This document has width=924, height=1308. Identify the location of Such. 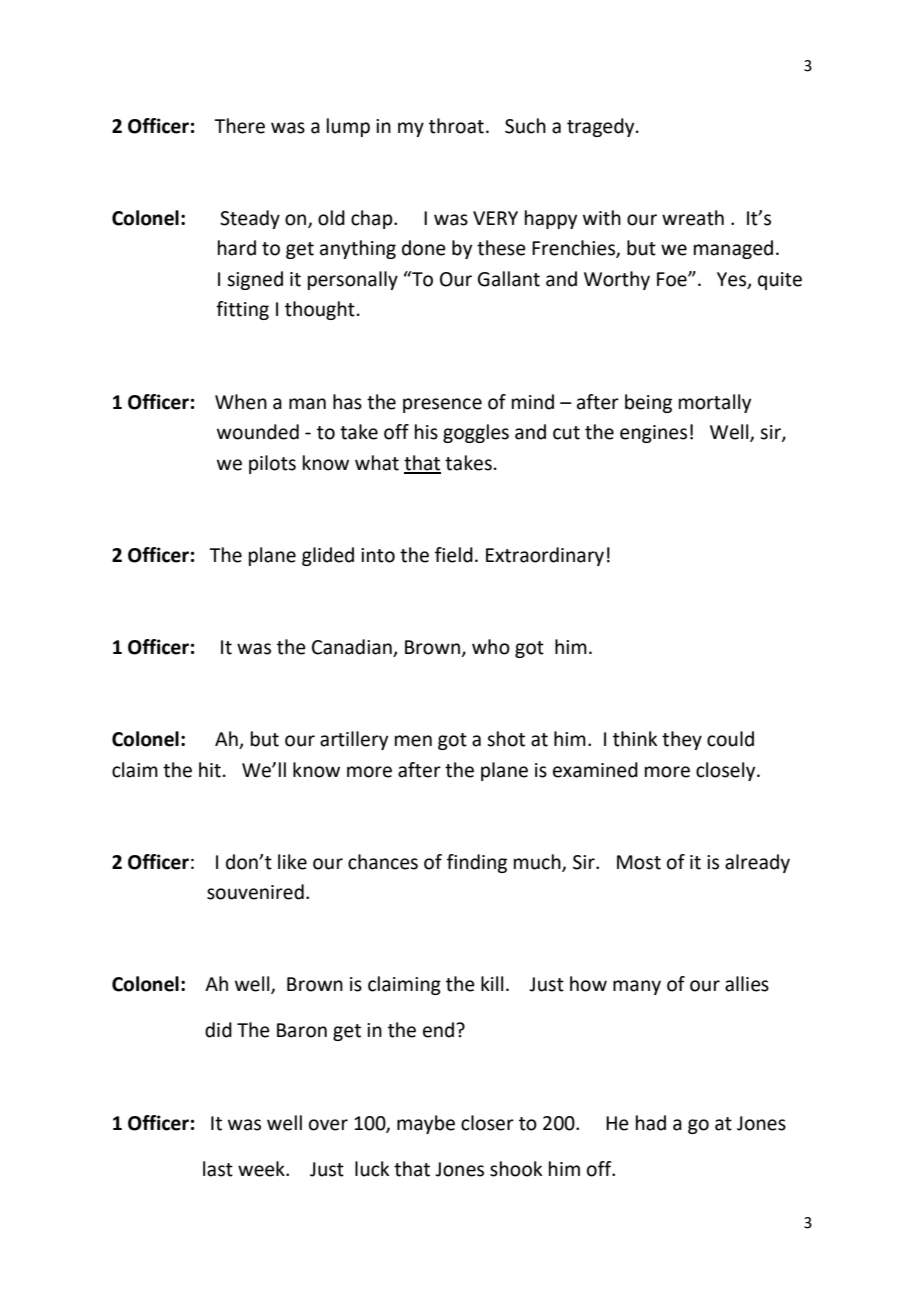
(525, 126).
